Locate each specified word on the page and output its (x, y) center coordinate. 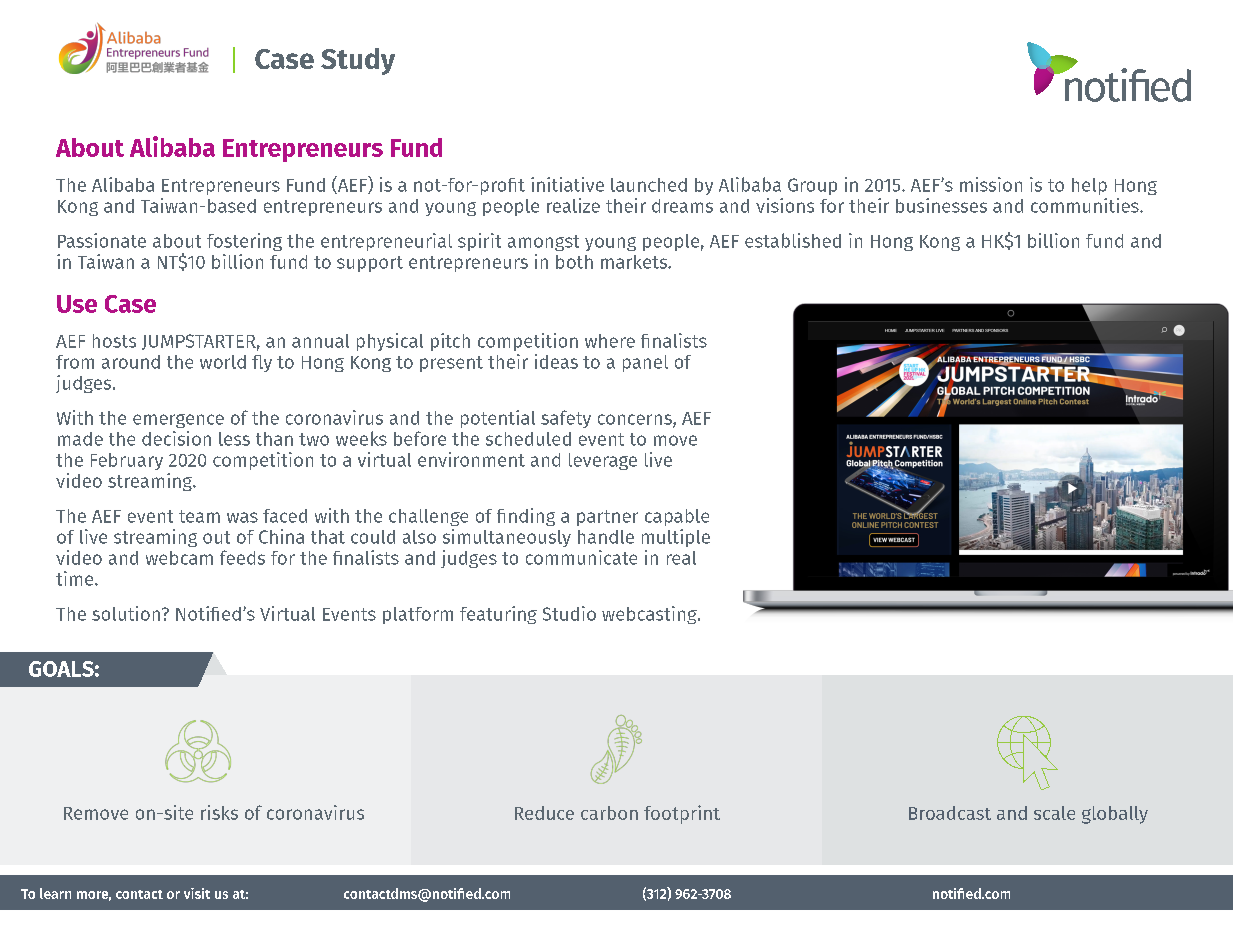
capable (677, 517)
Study (358, 61)
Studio (569, 613)
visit (197, 893)
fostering (244, 242)
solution (126, 613)
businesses (941, 205)
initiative (567, 184)
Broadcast (950, 813)
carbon (609, 813)
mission (991, 184)
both (574, 262)
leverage (603, 461)
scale (1054, 813)
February (127, 461)
